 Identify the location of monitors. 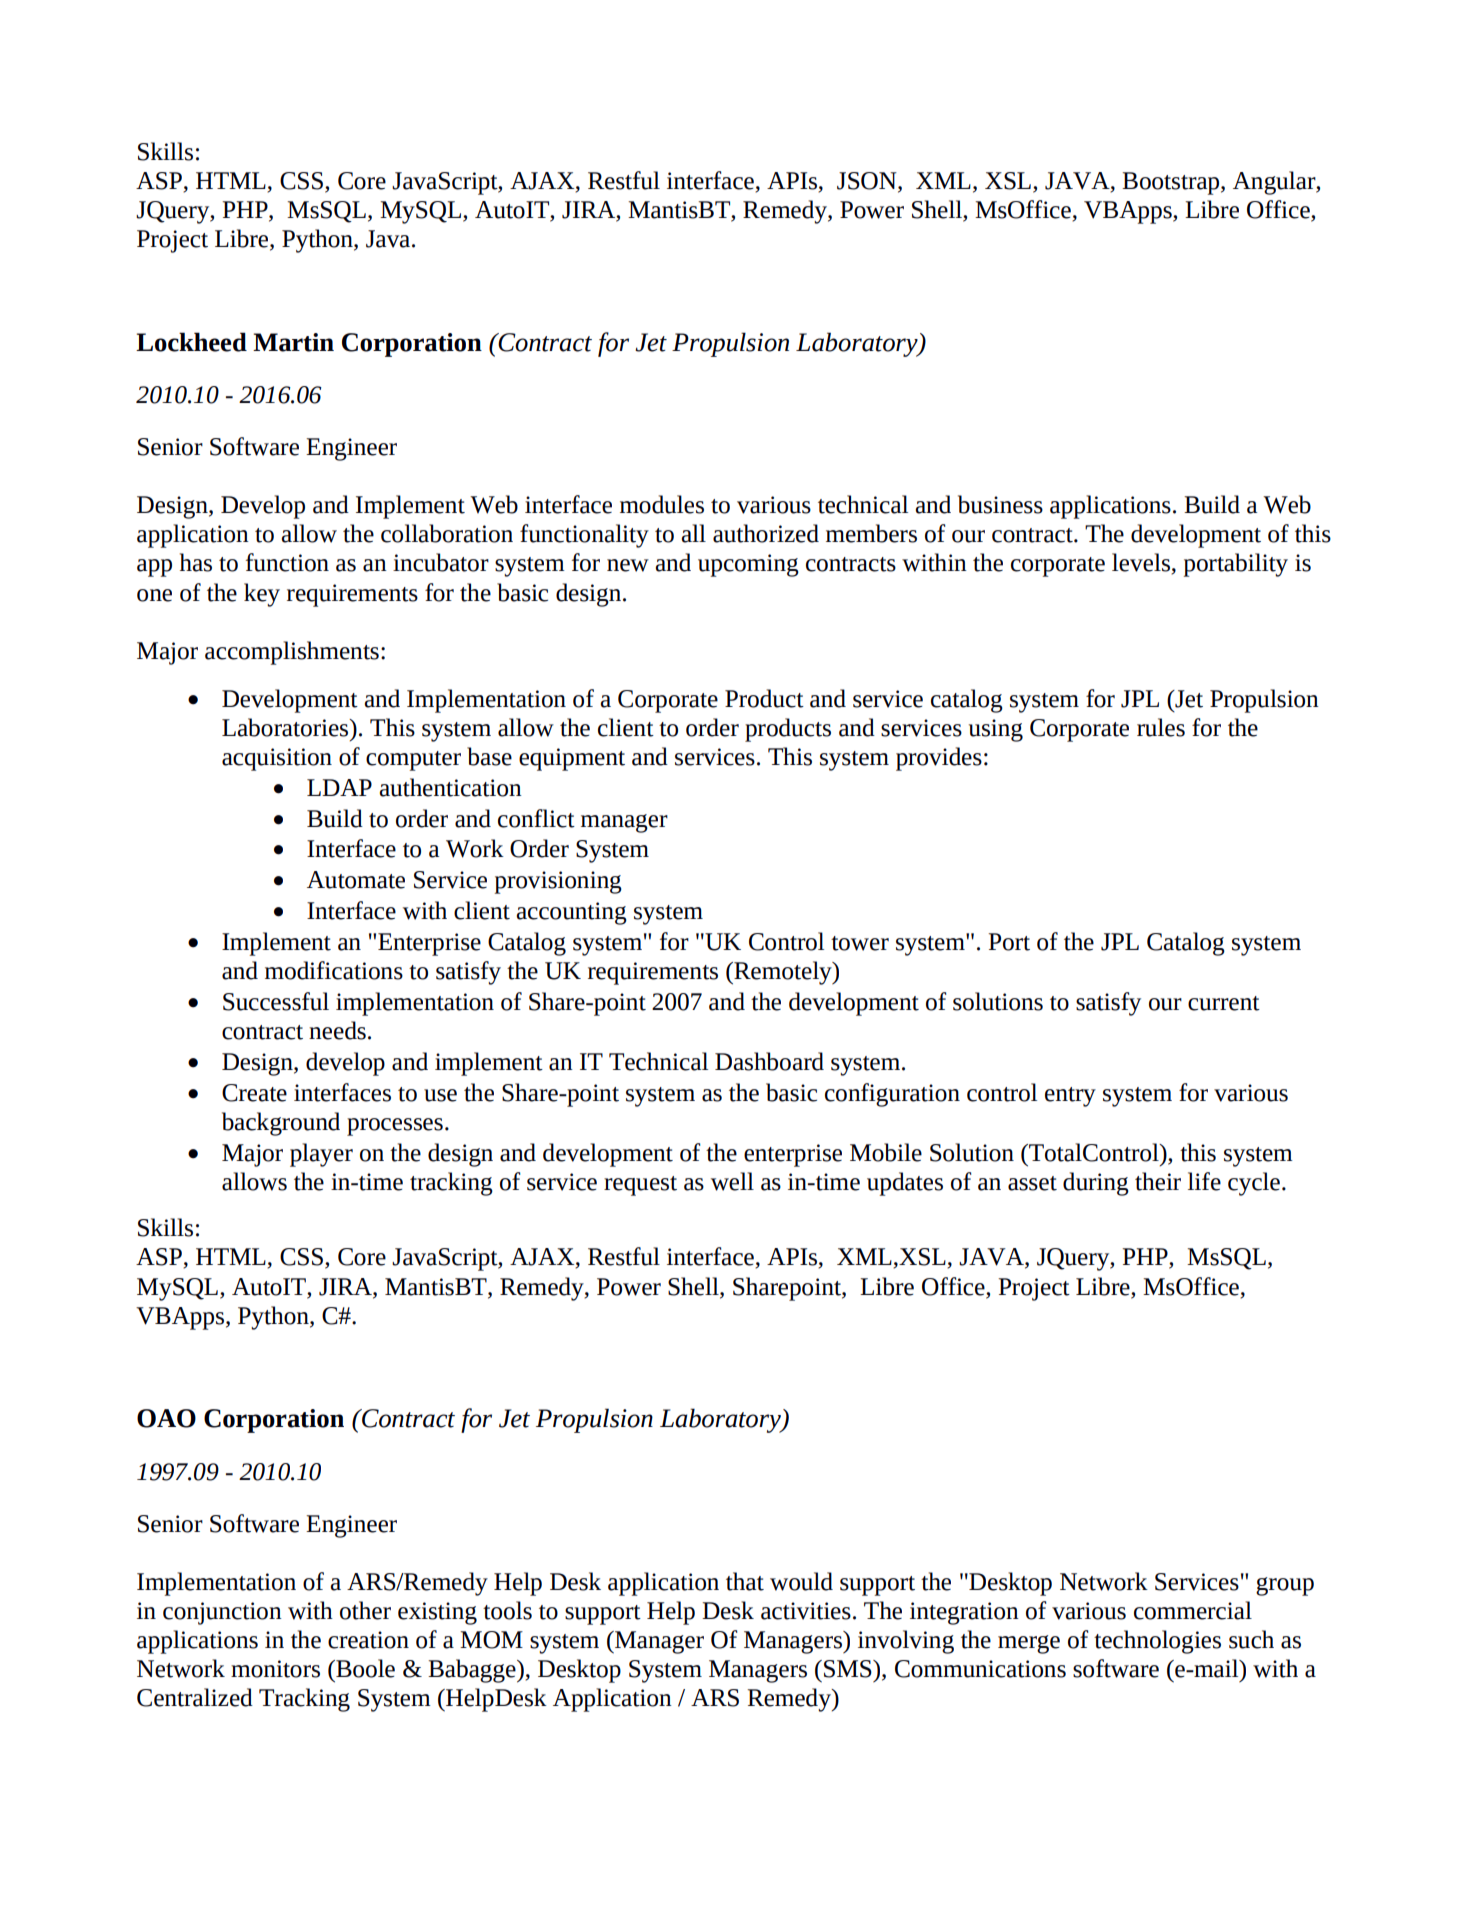
(275, 1669).
